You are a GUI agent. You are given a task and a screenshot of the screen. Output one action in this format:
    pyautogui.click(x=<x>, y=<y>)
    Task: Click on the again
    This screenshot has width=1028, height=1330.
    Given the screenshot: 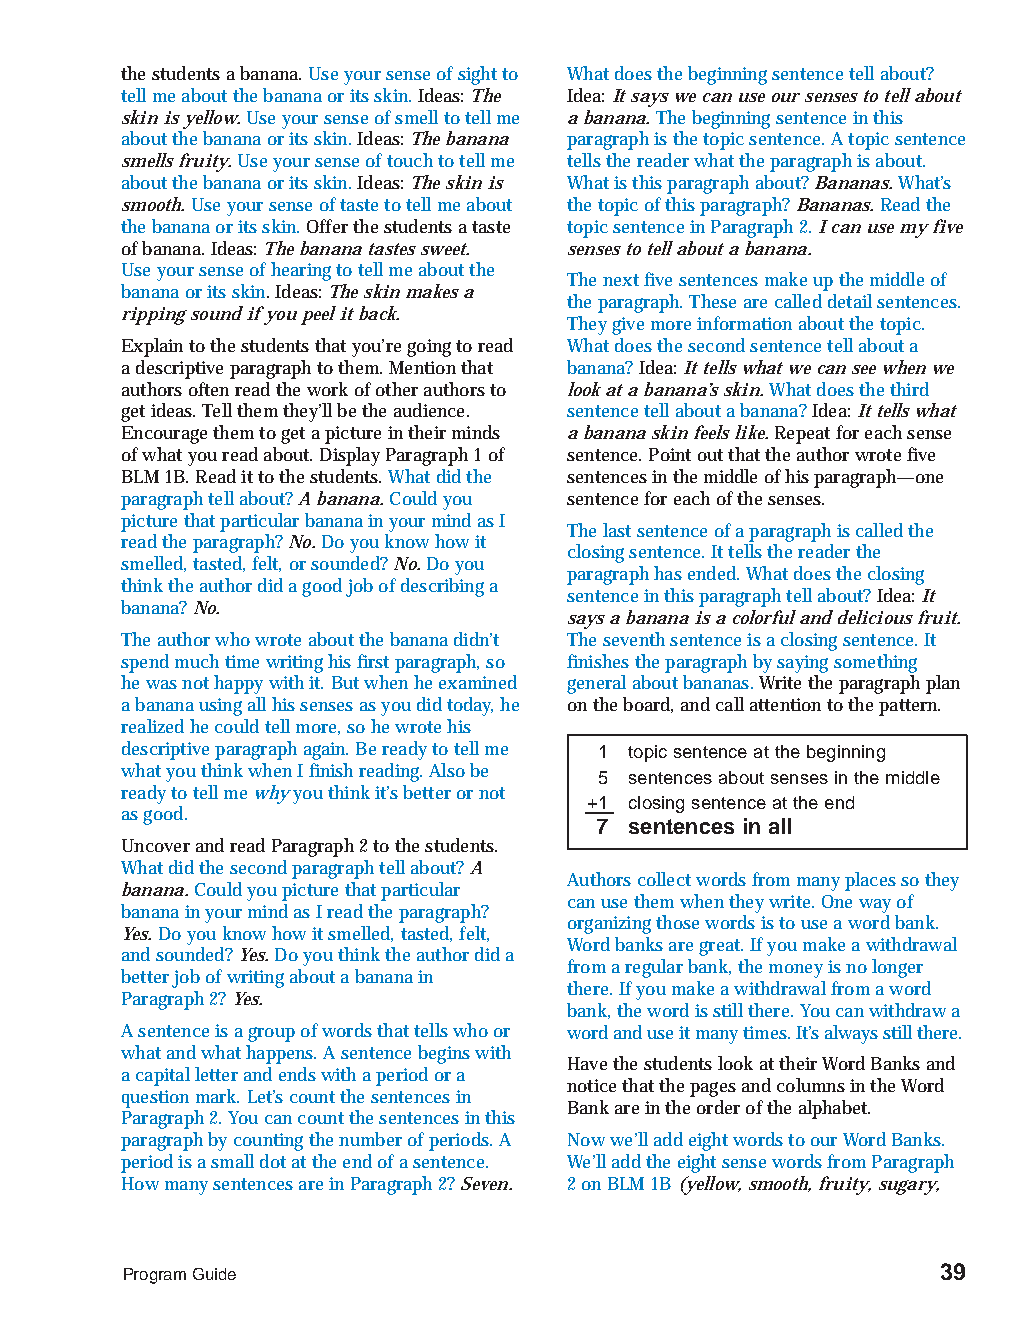 What is the action you would take?
    pyautogui.click(x=326, y=751)
